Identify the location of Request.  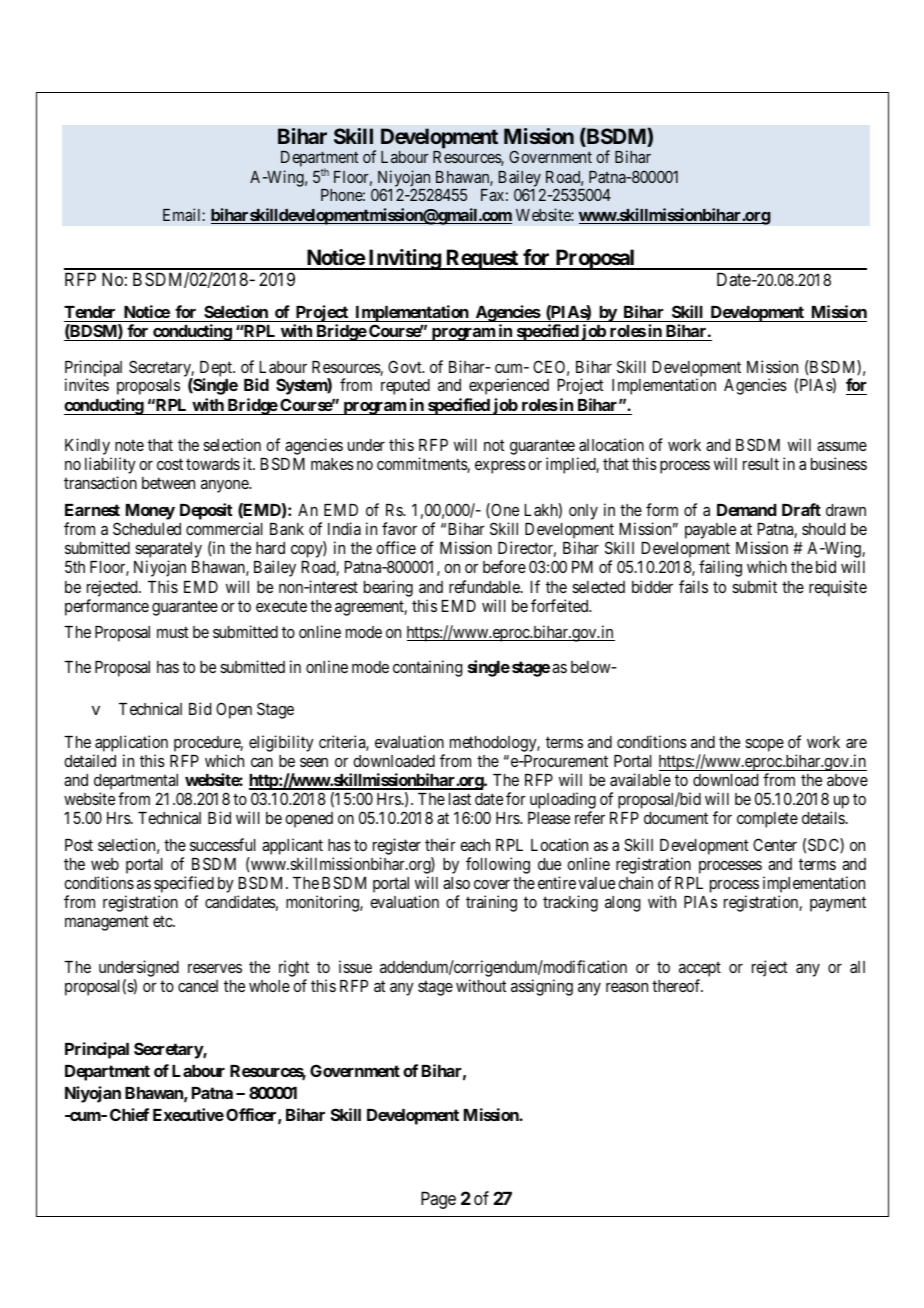
(482, 259).
